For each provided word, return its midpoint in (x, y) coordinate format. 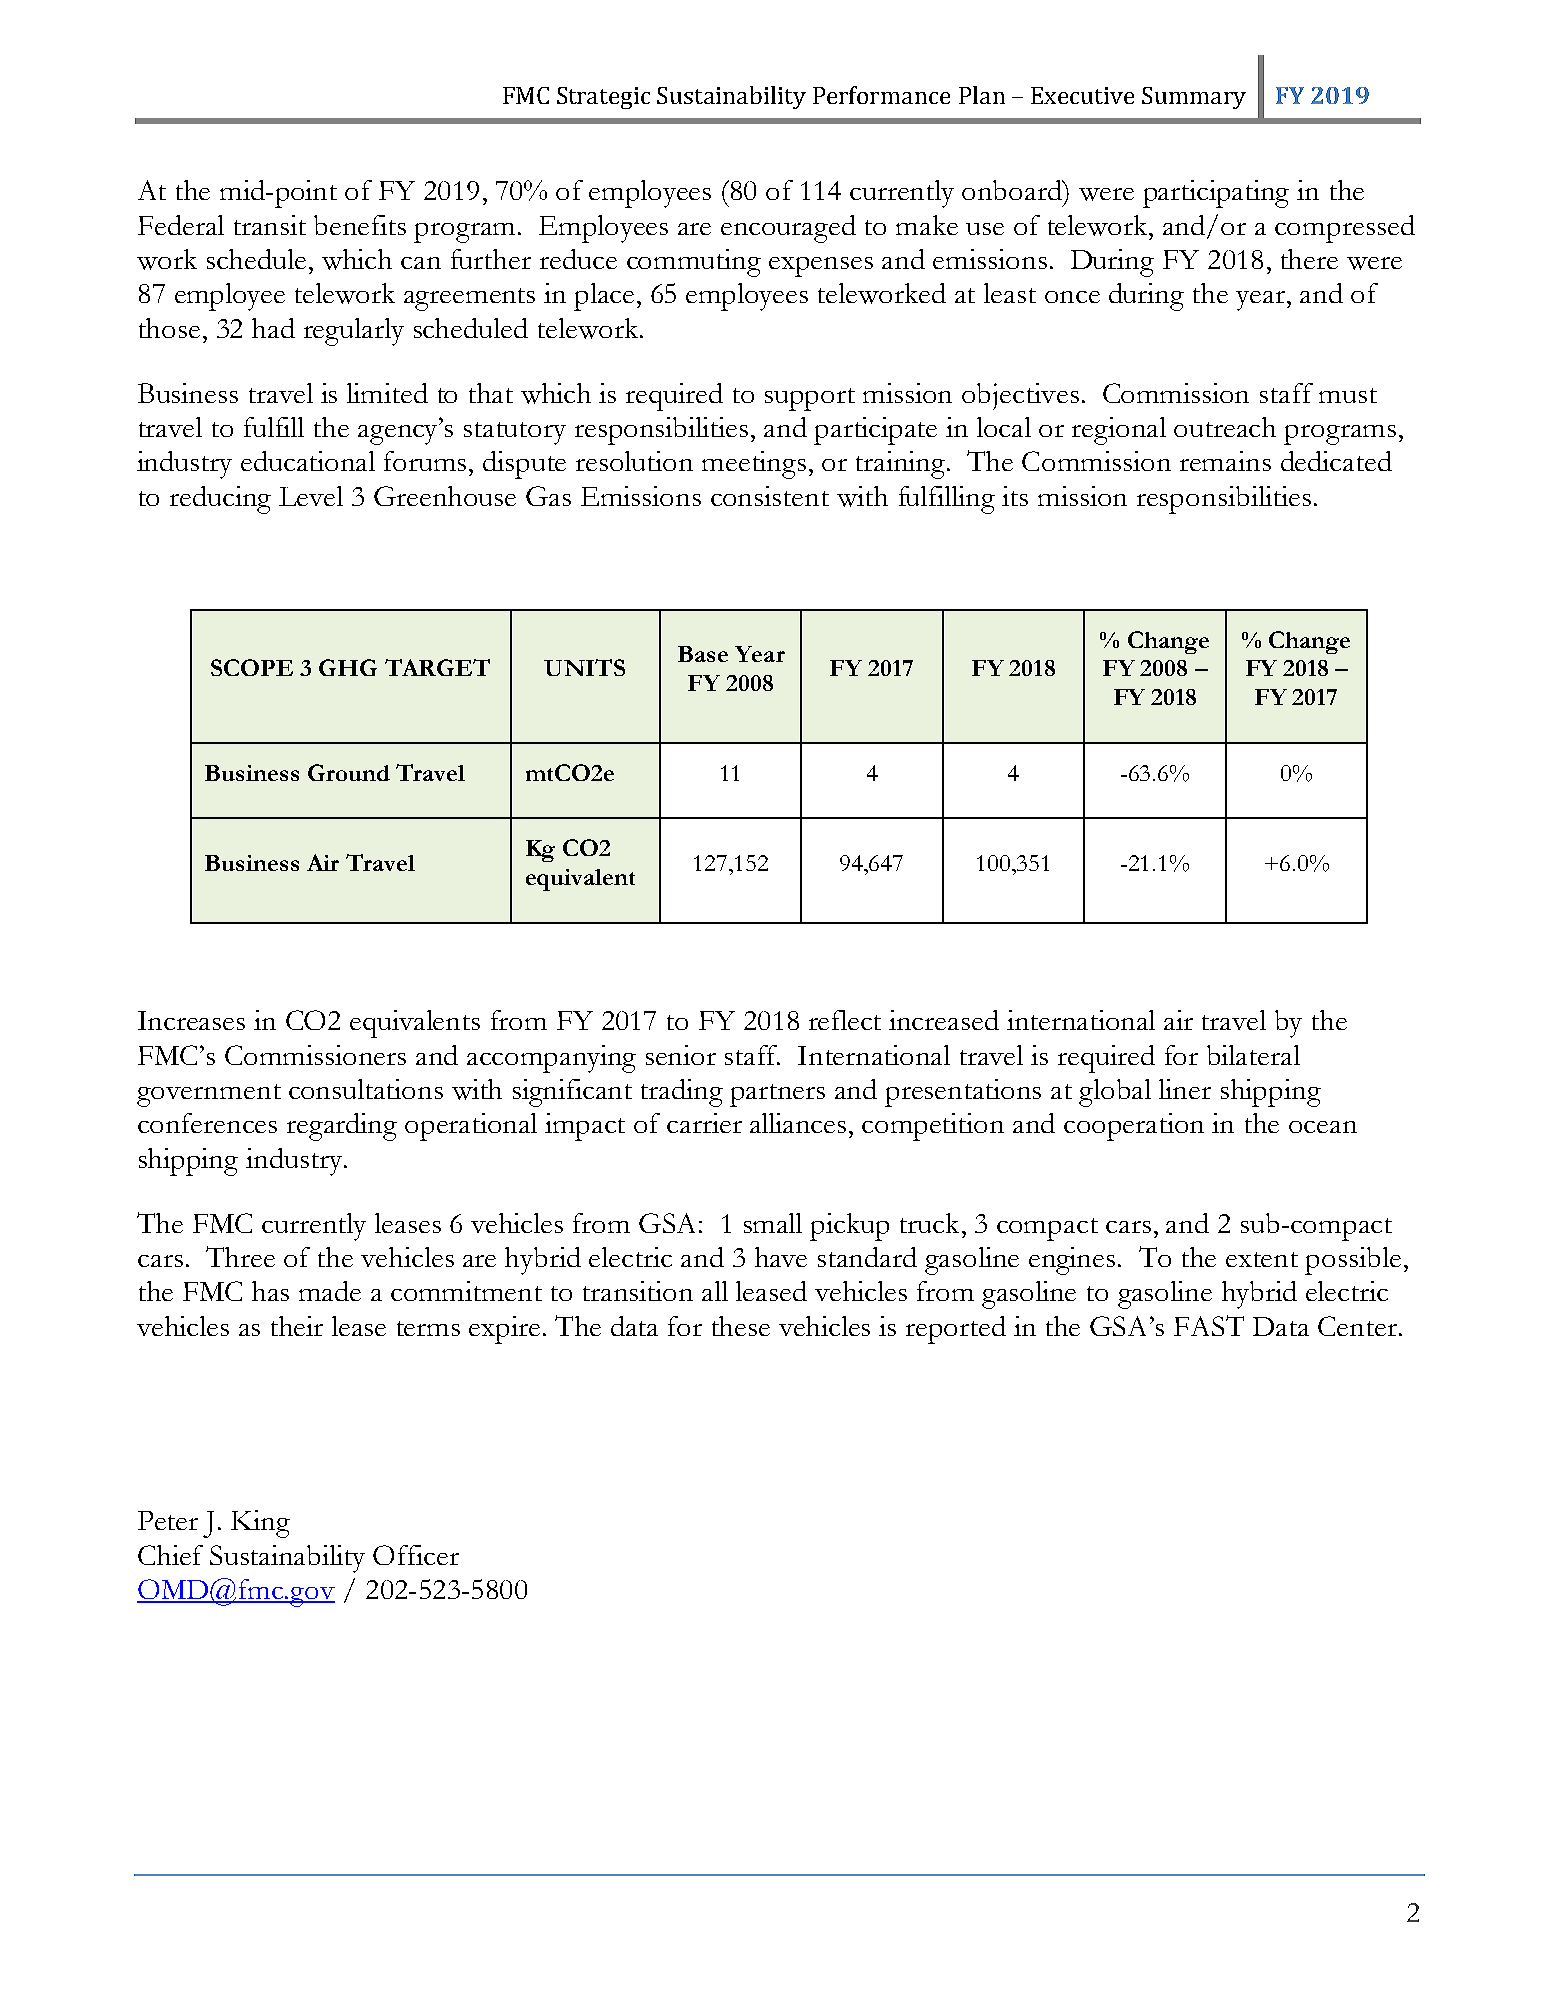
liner (1185, 1089)
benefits (360, 225)
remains (1225, 461)
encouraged (788, 229)
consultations (366, 1089)
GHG (348, 667)
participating (1216, 194)
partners (777, 1095)
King (260, 1524)
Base (703, 654)
